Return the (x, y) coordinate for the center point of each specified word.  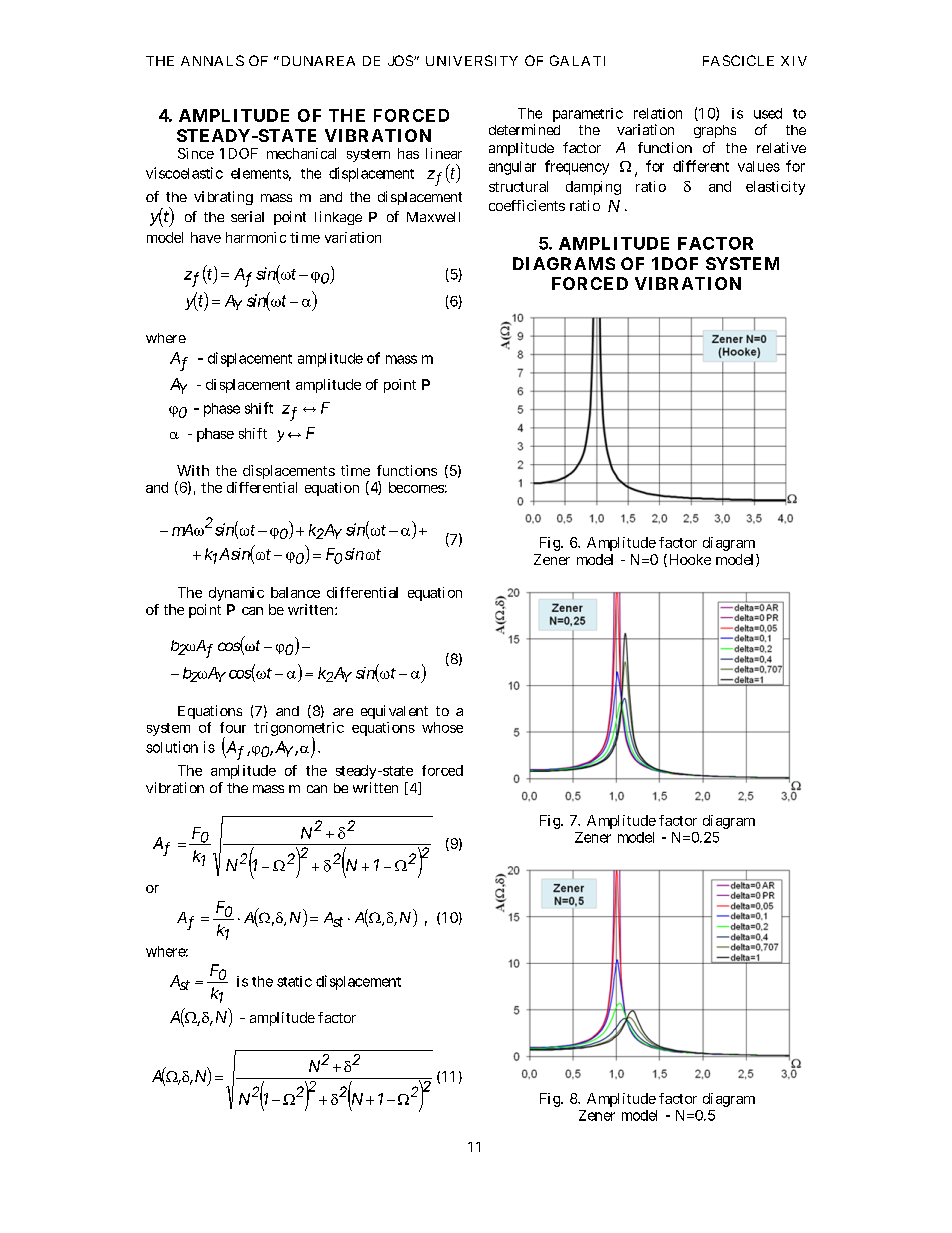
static (294, 981)
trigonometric (299, 730)
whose (442, 727)
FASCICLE (738, 60)
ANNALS (212, 60)
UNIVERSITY (472, 60)
